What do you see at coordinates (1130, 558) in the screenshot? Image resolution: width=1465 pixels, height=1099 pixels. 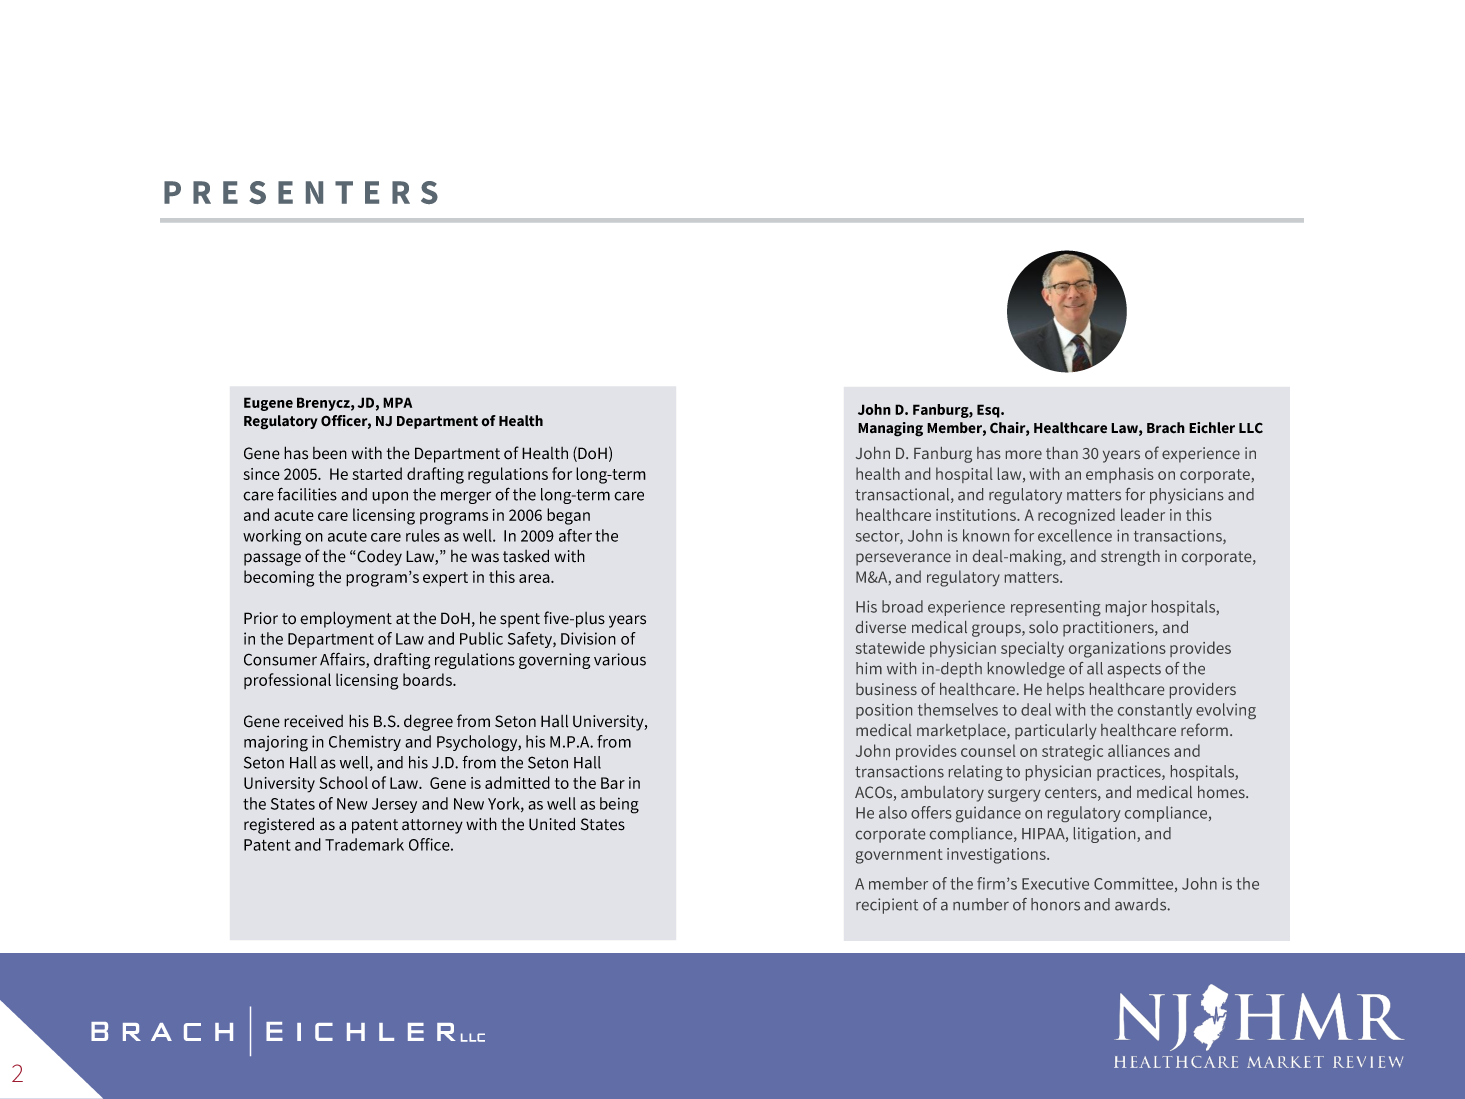 I see `strength` at bounding box center [1130, 558].
